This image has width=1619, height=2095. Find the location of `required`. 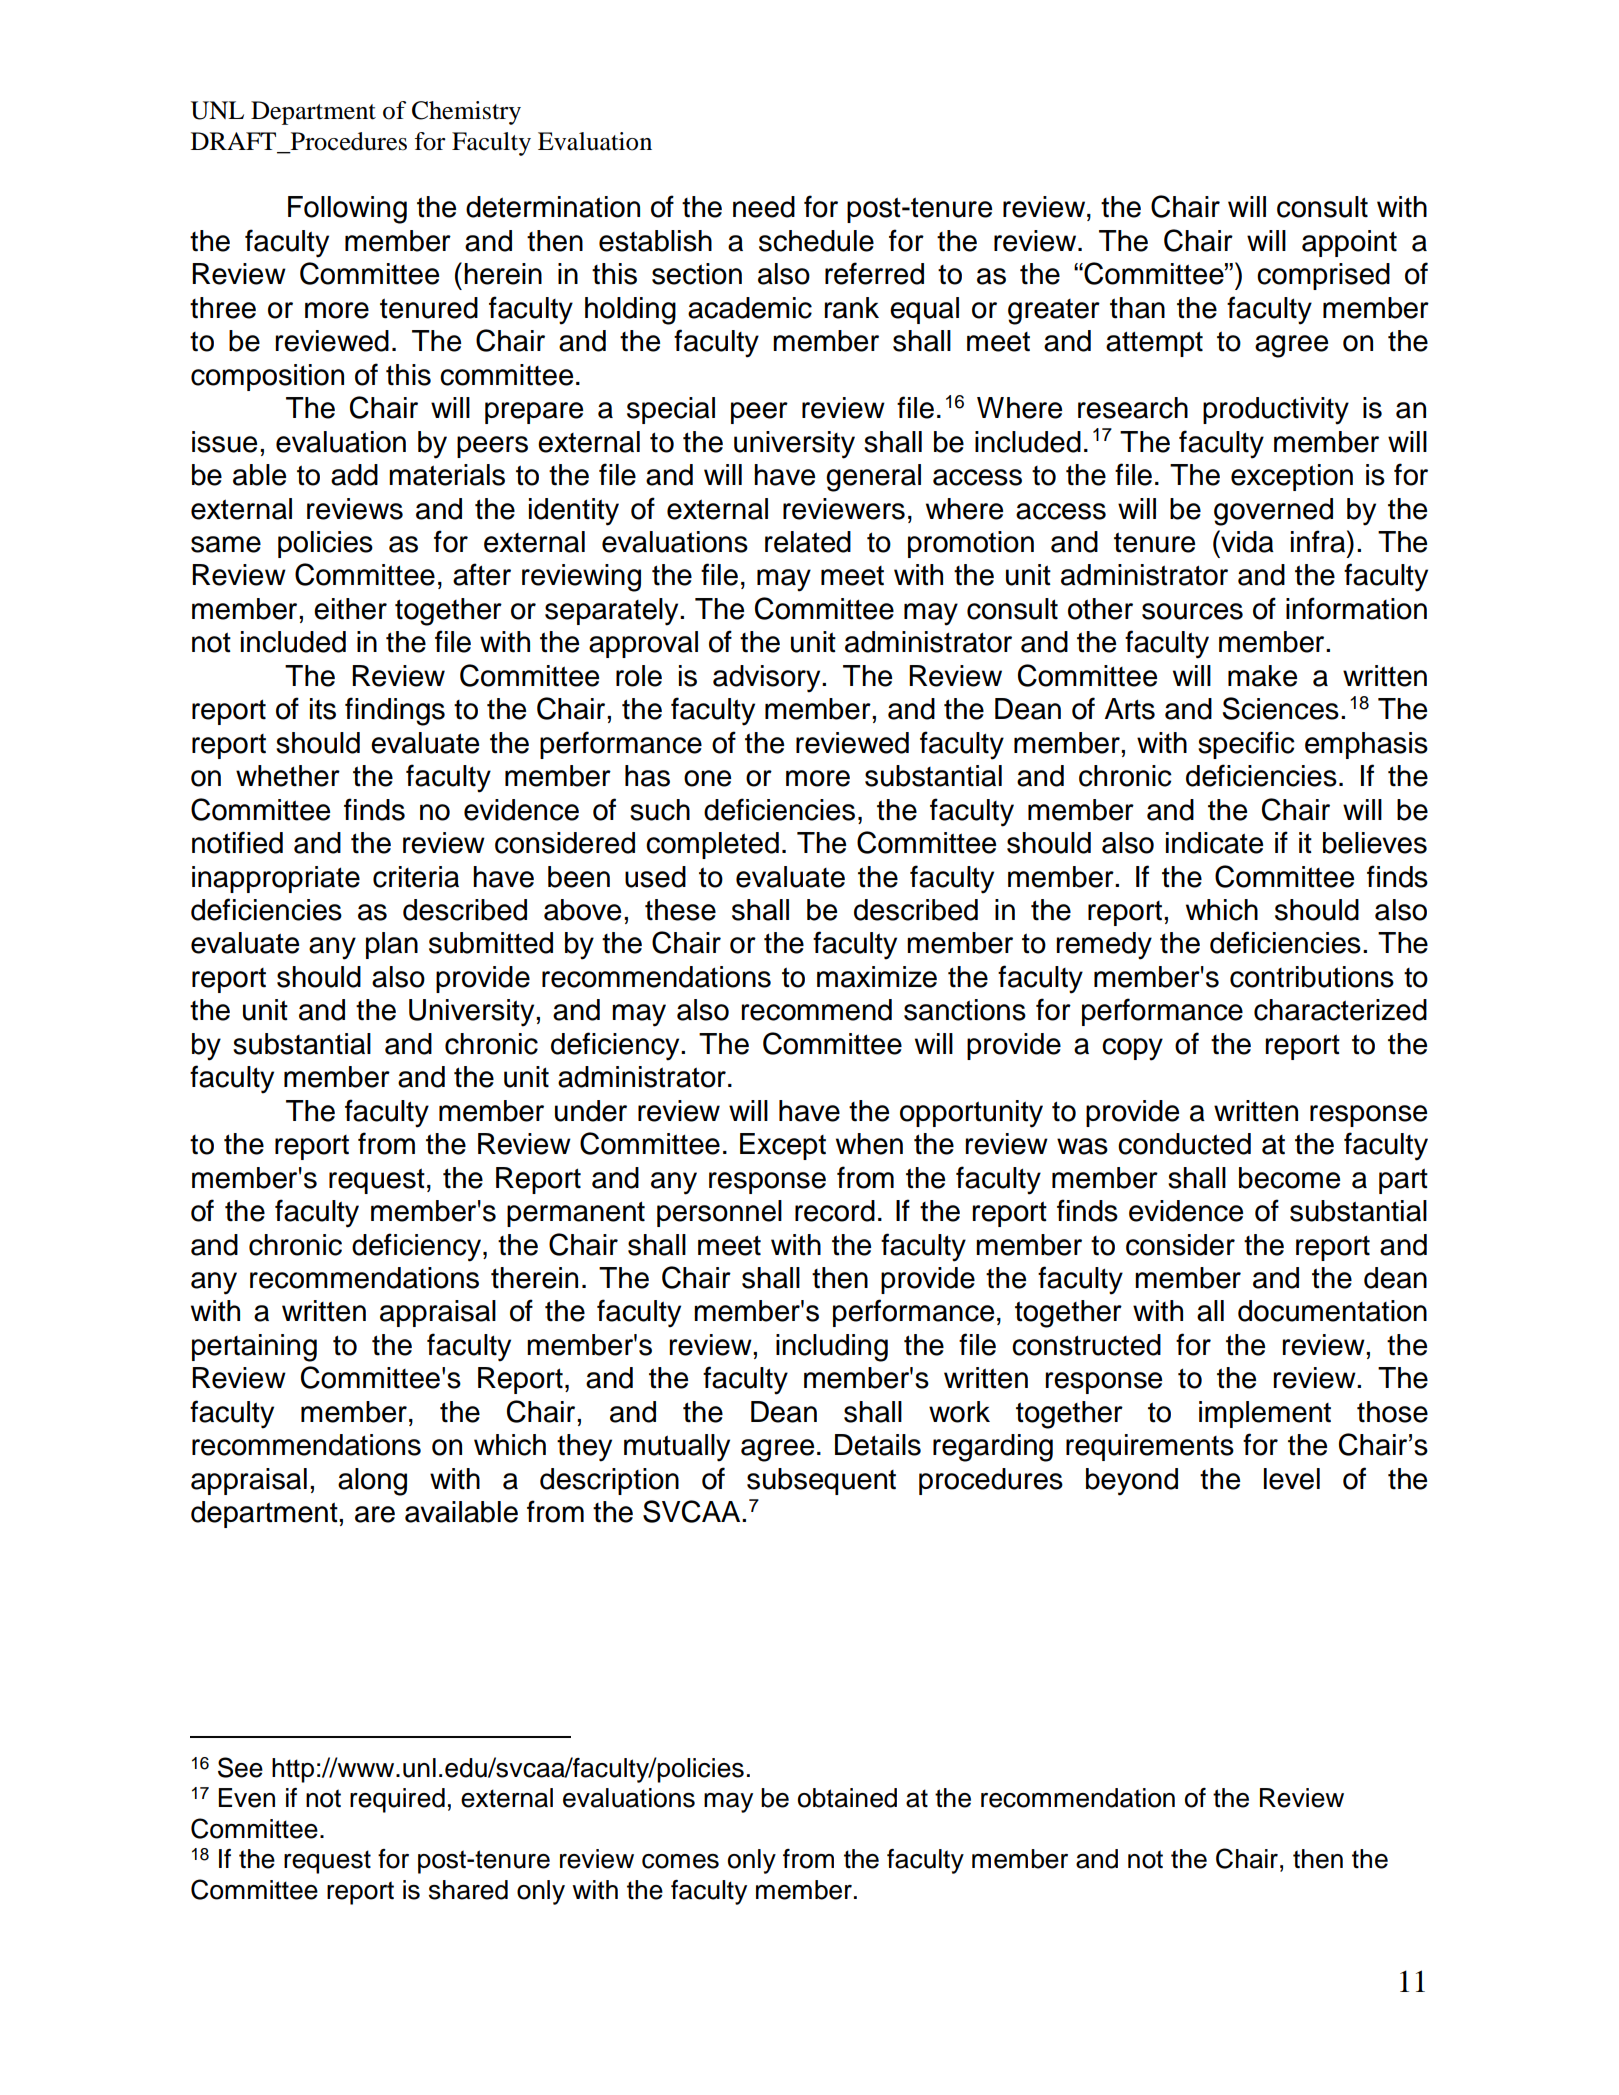

required is located at coordinates (397, 1800).
